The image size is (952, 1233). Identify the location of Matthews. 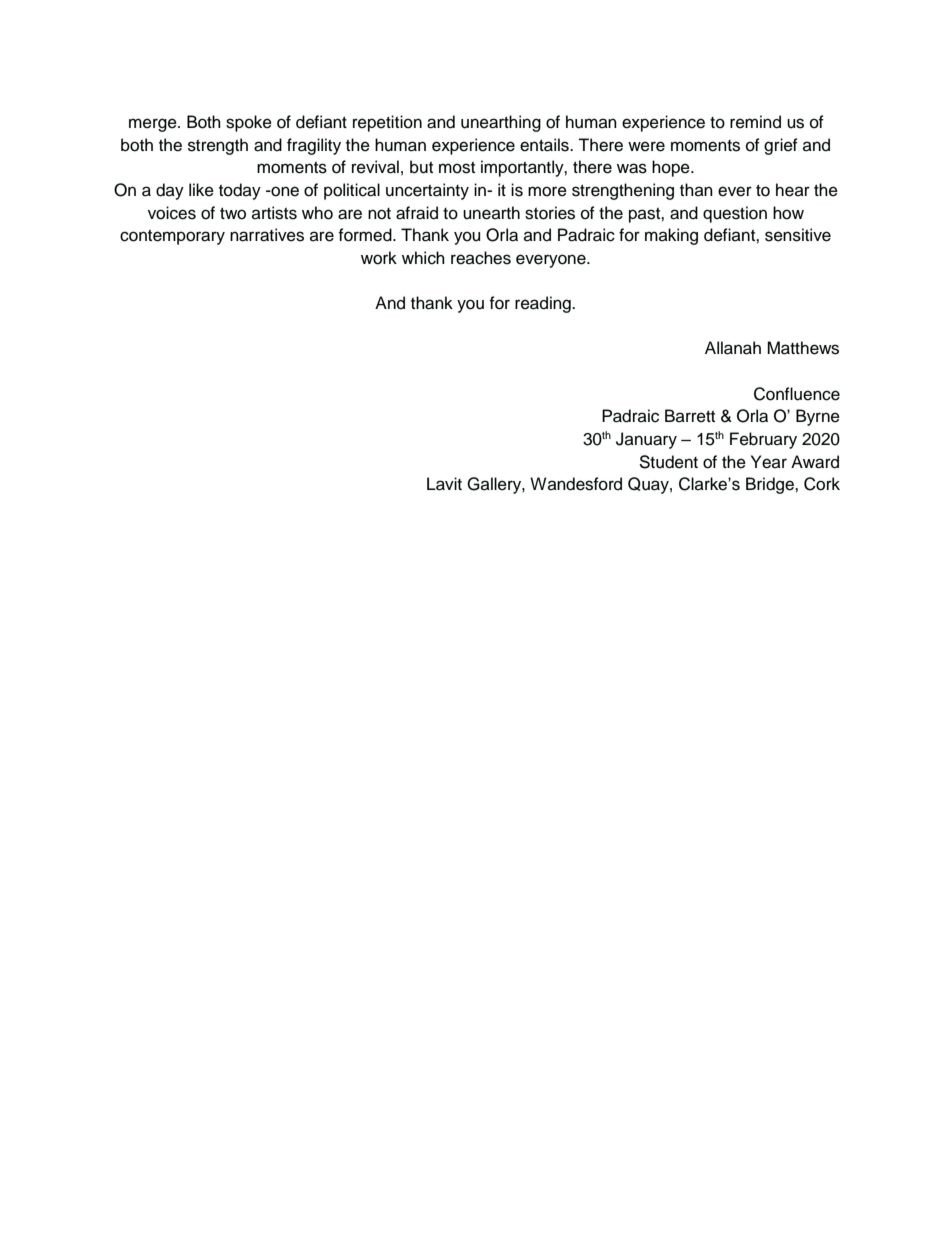
(803, 348).
